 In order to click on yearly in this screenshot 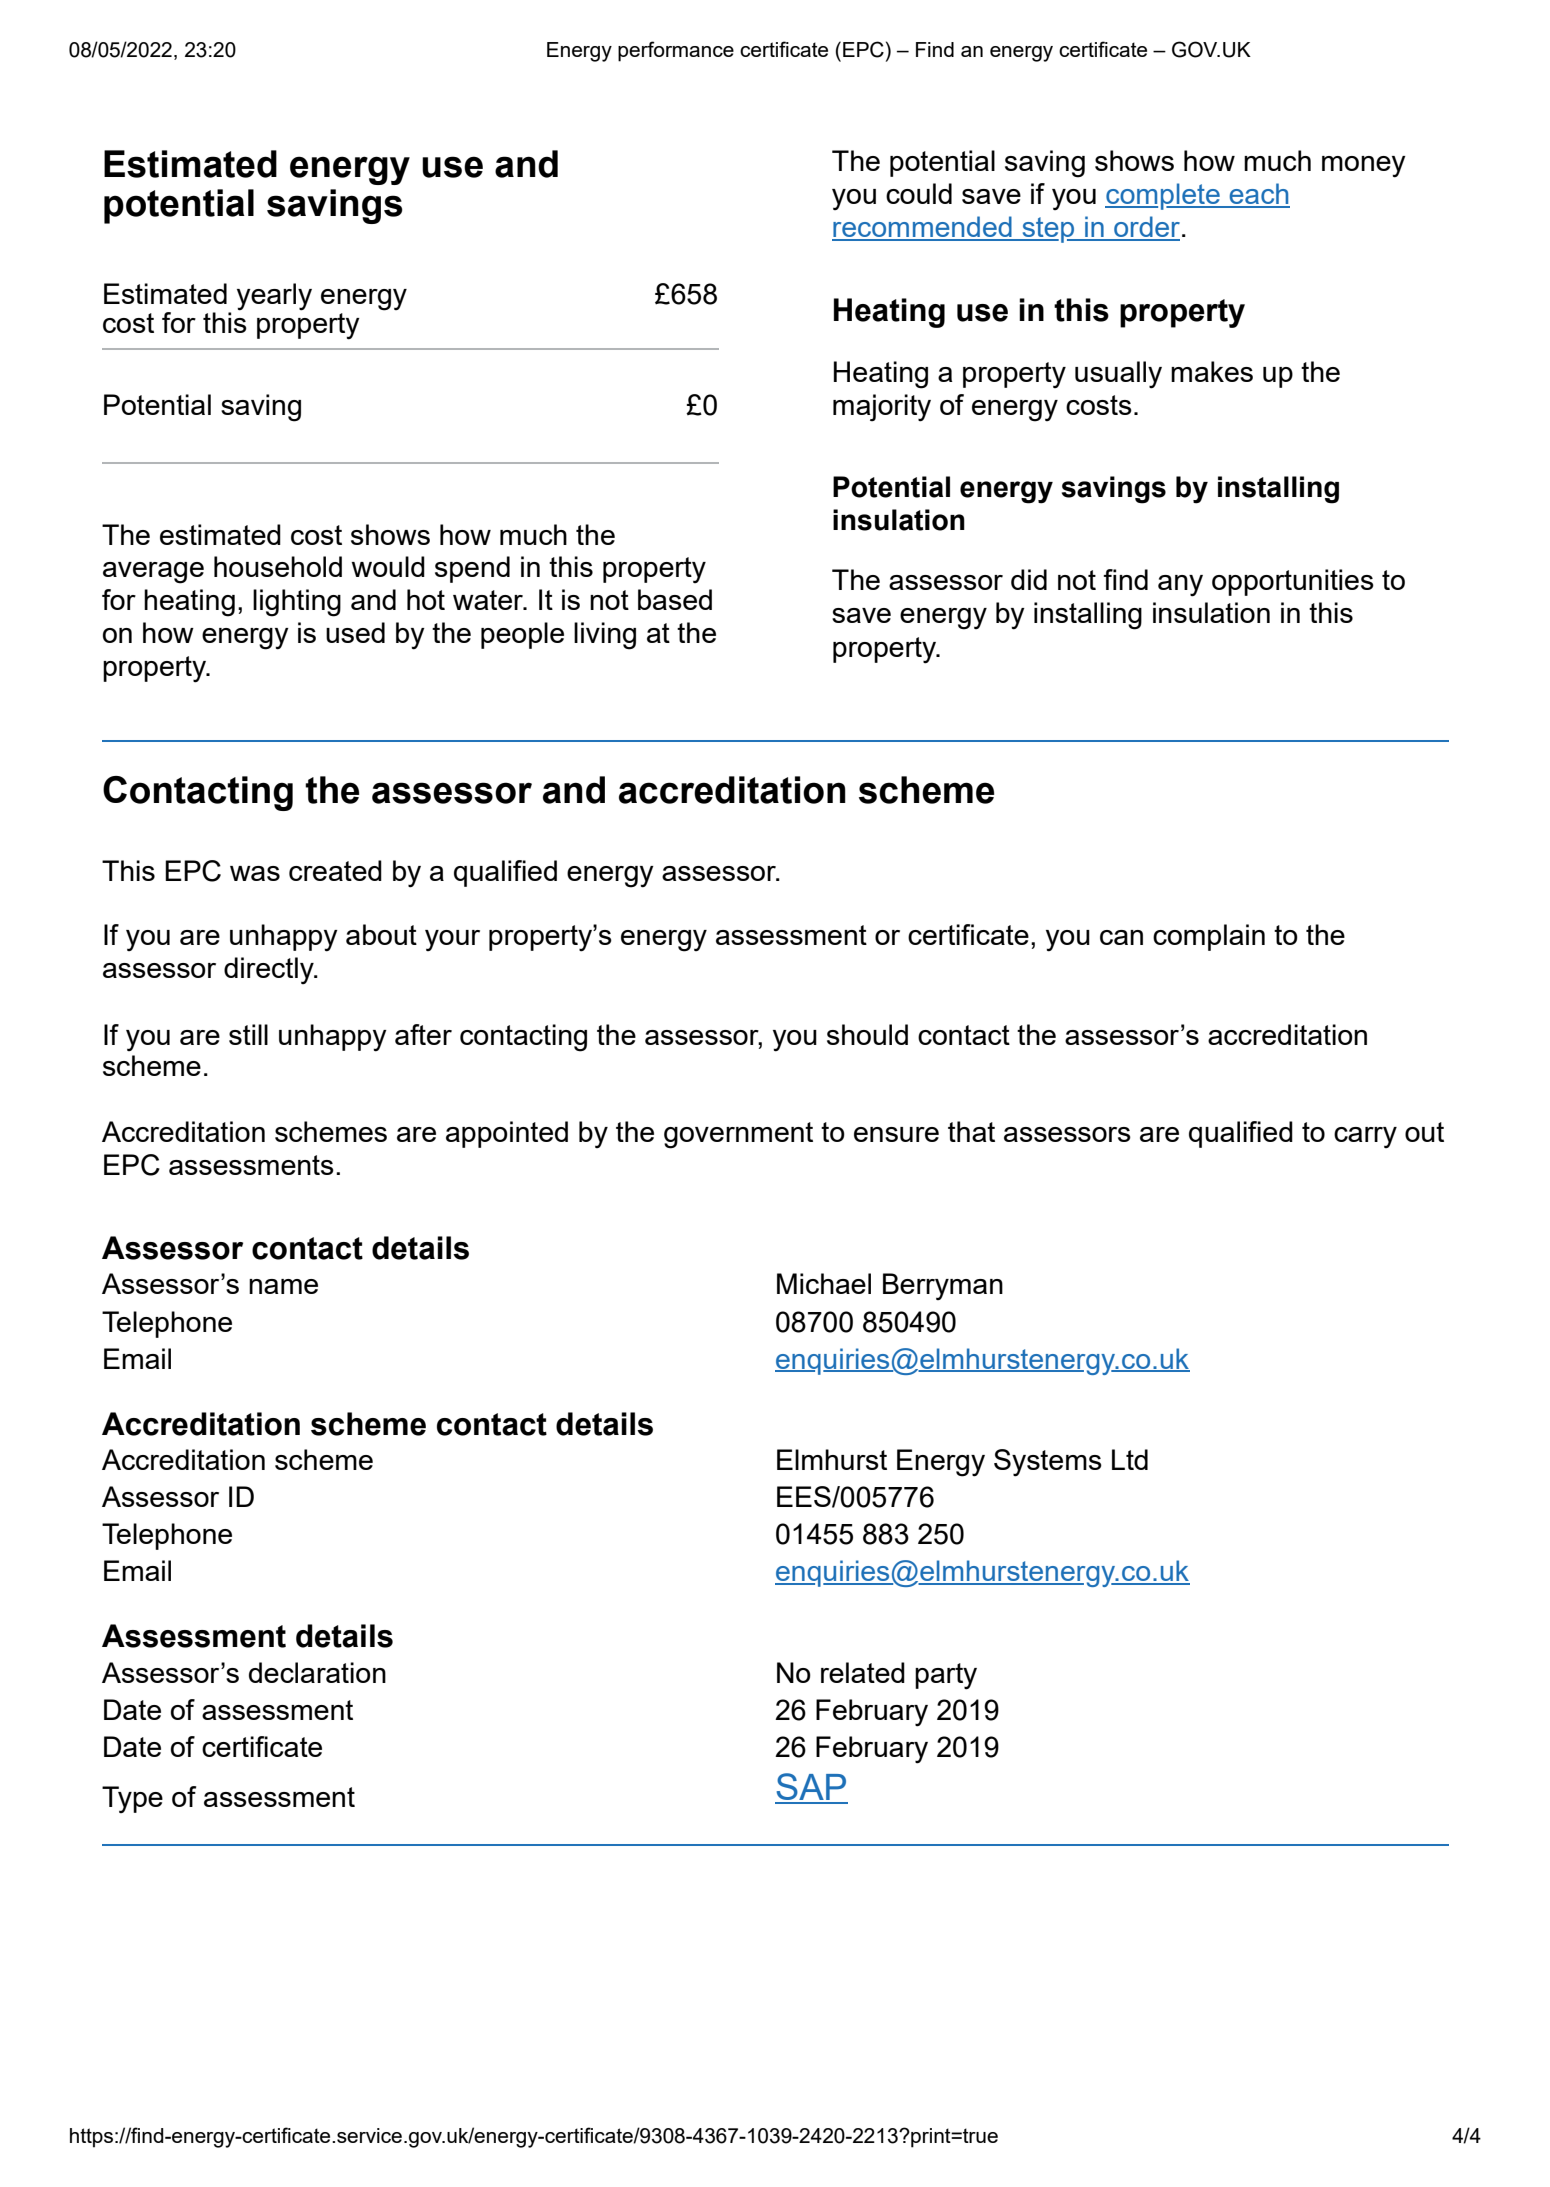, I will do `click(274, 297)`.
